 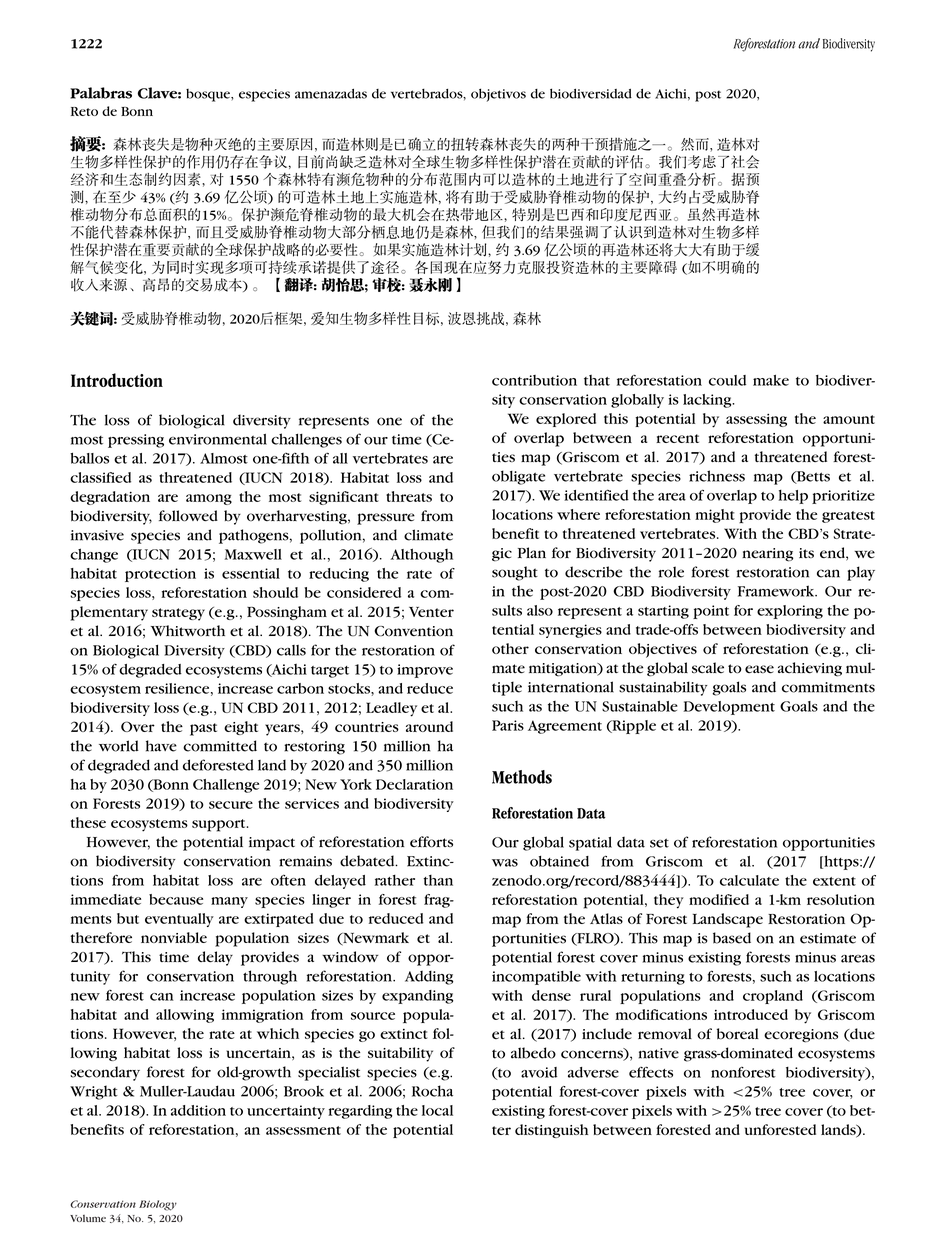 What do you see at coordinates (732, 938) in the page?
I see `based` at bounding box center [732, 938].
